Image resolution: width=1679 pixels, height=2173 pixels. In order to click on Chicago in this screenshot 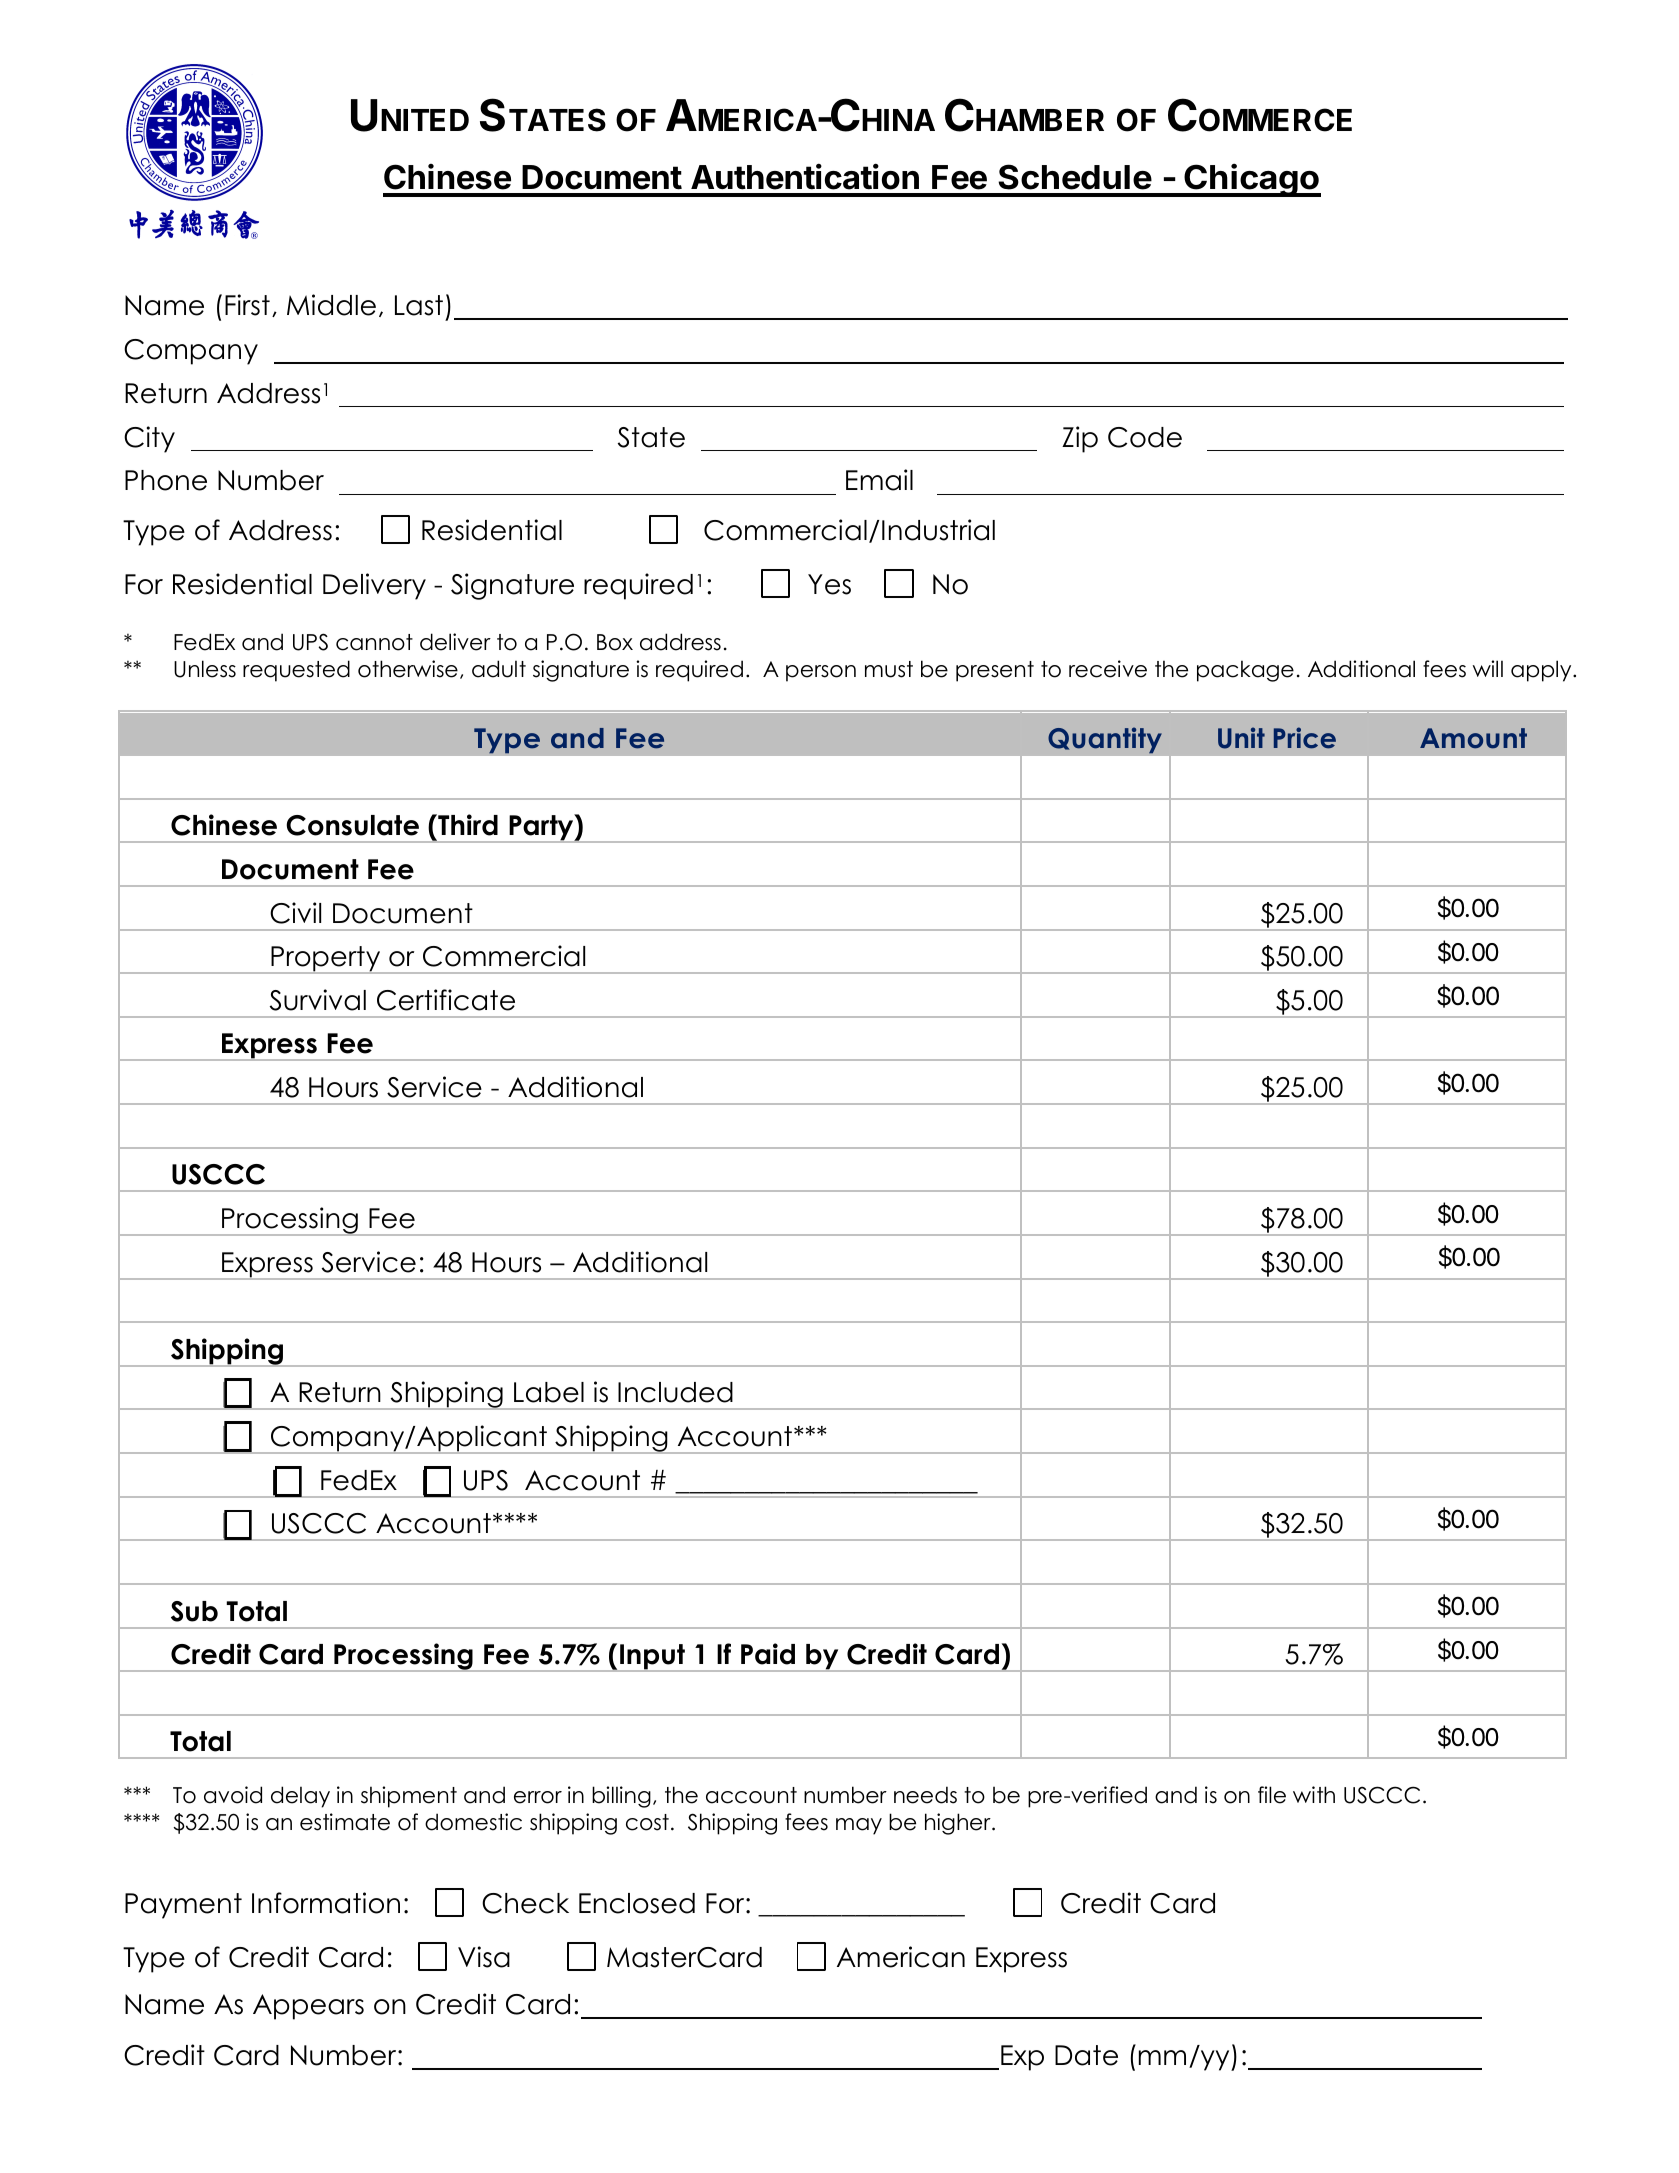, I will do `click(1251, 180)`.
